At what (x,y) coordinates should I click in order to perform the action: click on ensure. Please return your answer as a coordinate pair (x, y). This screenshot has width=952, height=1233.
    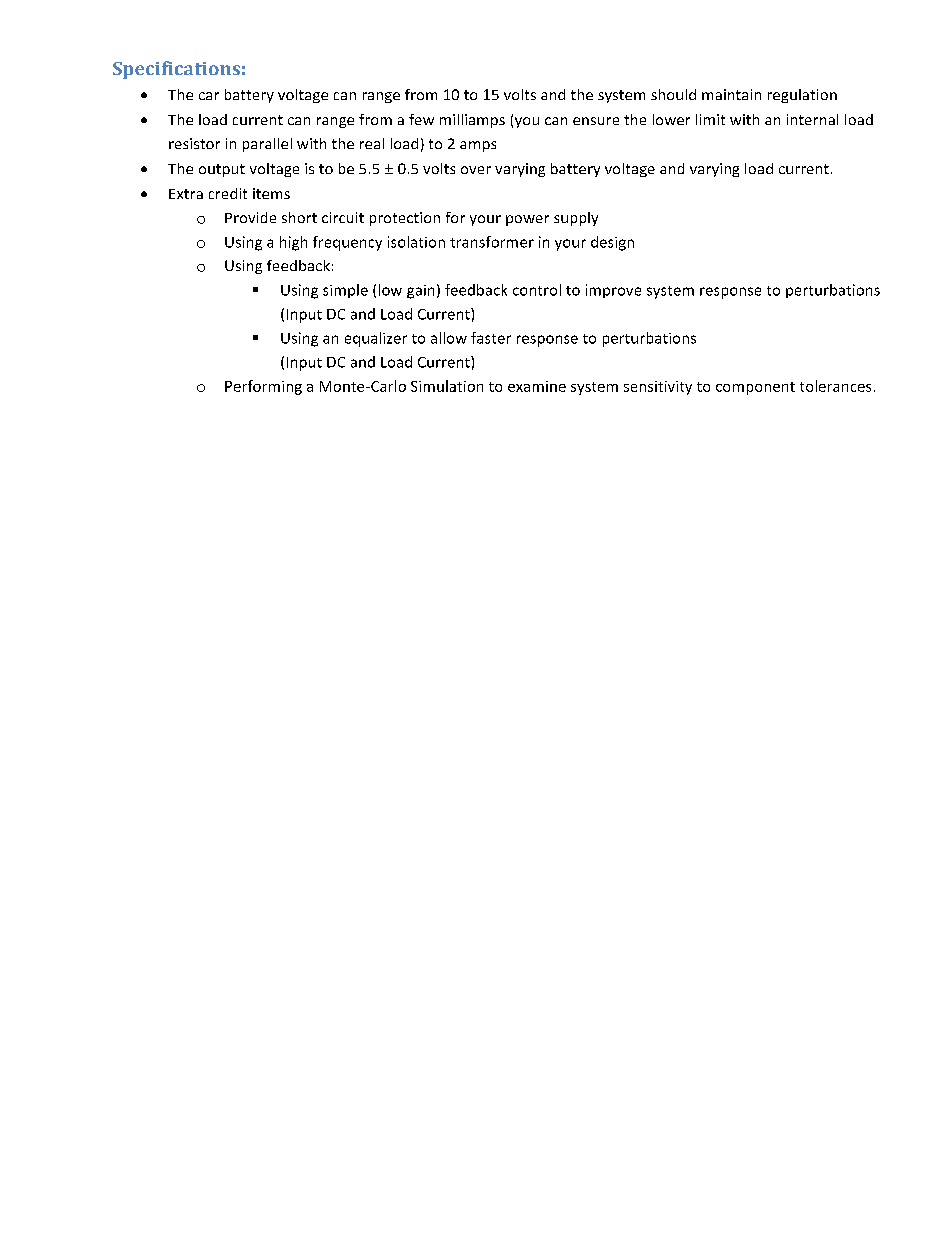
    Looking at the image, I should click on (596, 121).
